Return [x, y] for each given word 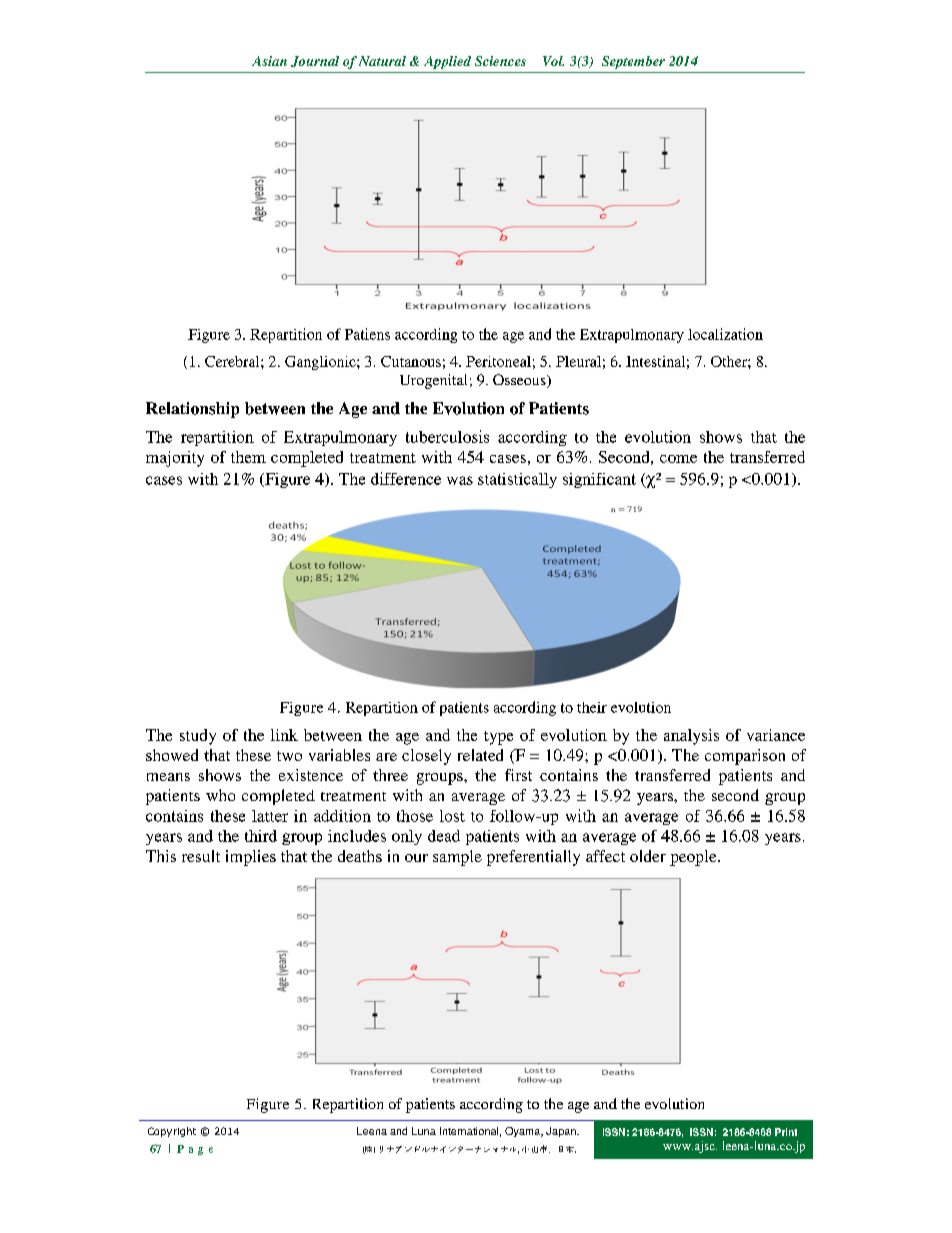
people [694, 858]
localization [725, 334]
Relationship [192, 410]
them [248, 457]
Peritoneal [498, 361]
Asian [269, 61]
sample [457, 858]
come [678, 459]
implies [251, 858]
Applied [447, 62]
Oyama [524, 1132]
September [633, 62]
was [460, 480]
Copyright [172, 1132]
